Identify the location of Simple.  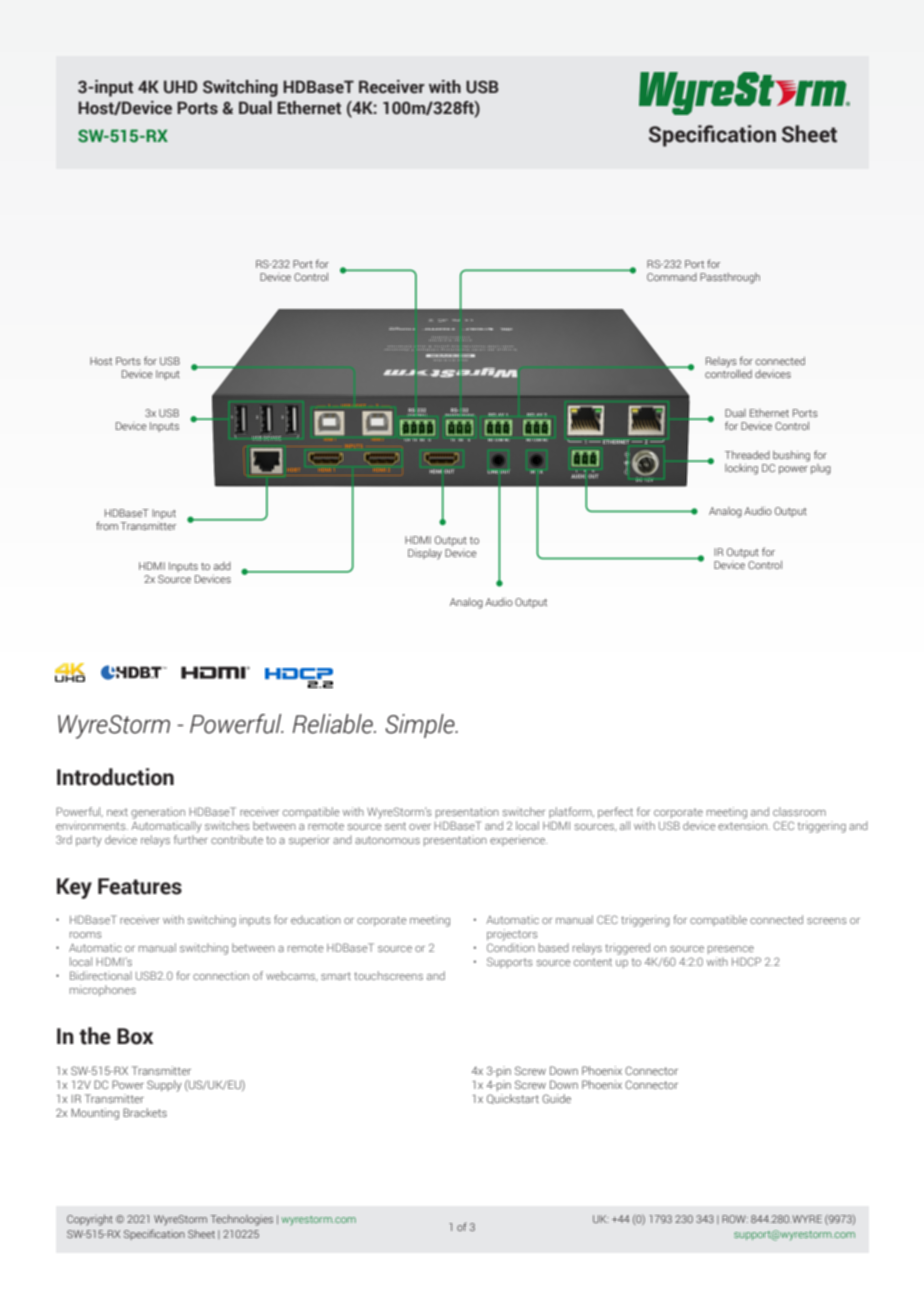
(421, 726).
